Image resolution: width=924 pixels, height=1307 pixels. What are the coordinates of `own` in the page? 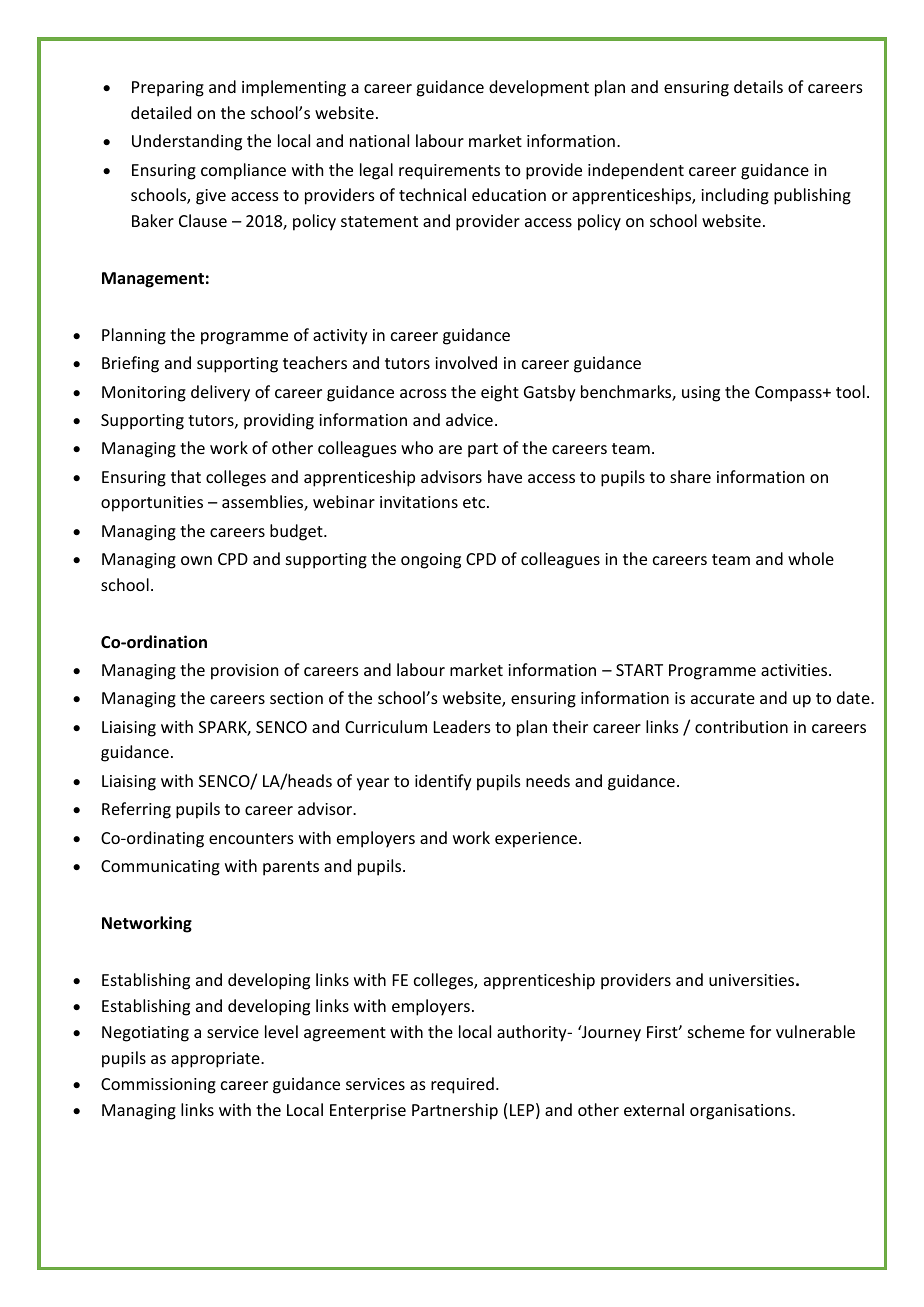 It's located at (196, 560).
